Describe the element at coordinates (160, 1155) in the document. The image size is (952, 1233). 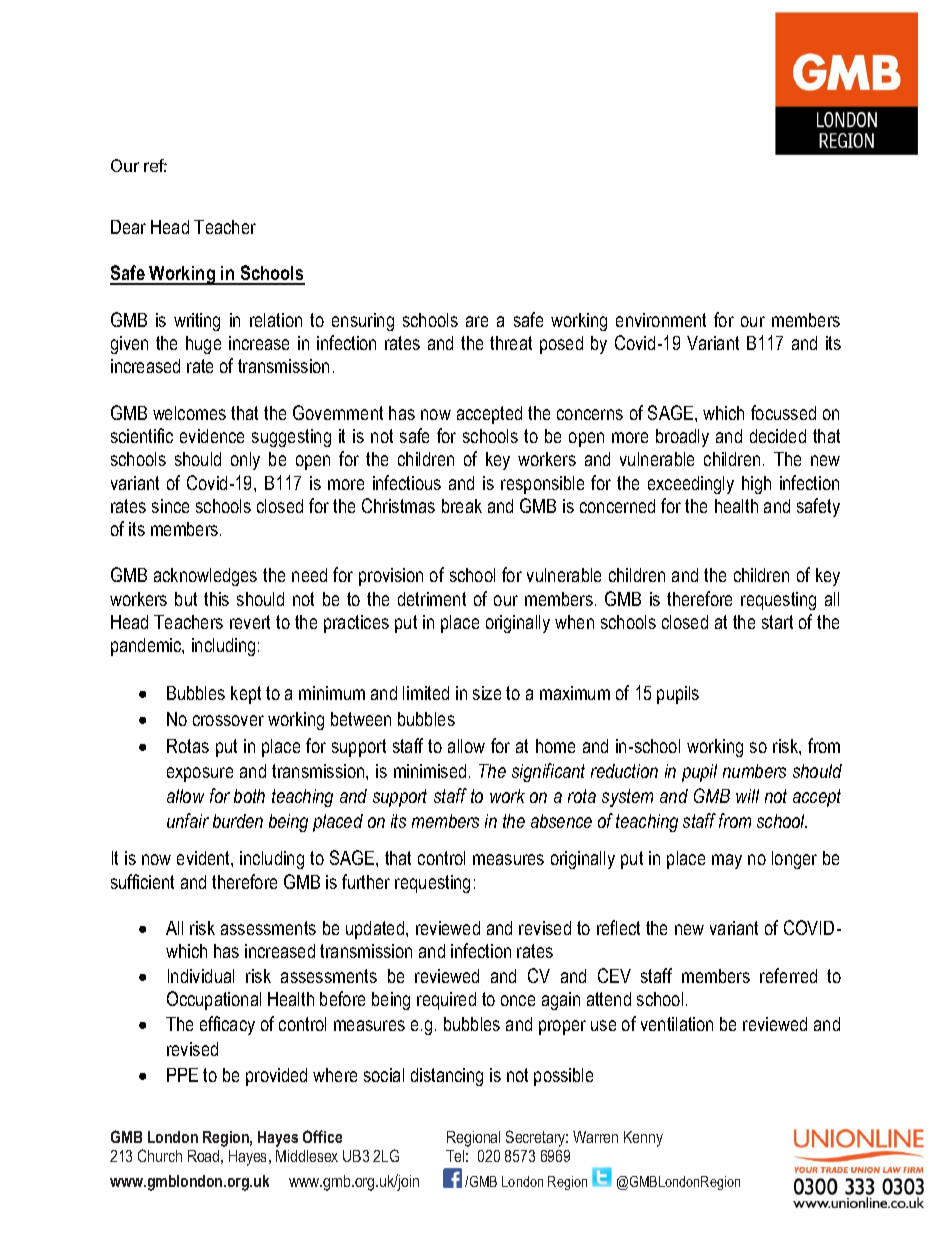
I see `Church` at that location.
